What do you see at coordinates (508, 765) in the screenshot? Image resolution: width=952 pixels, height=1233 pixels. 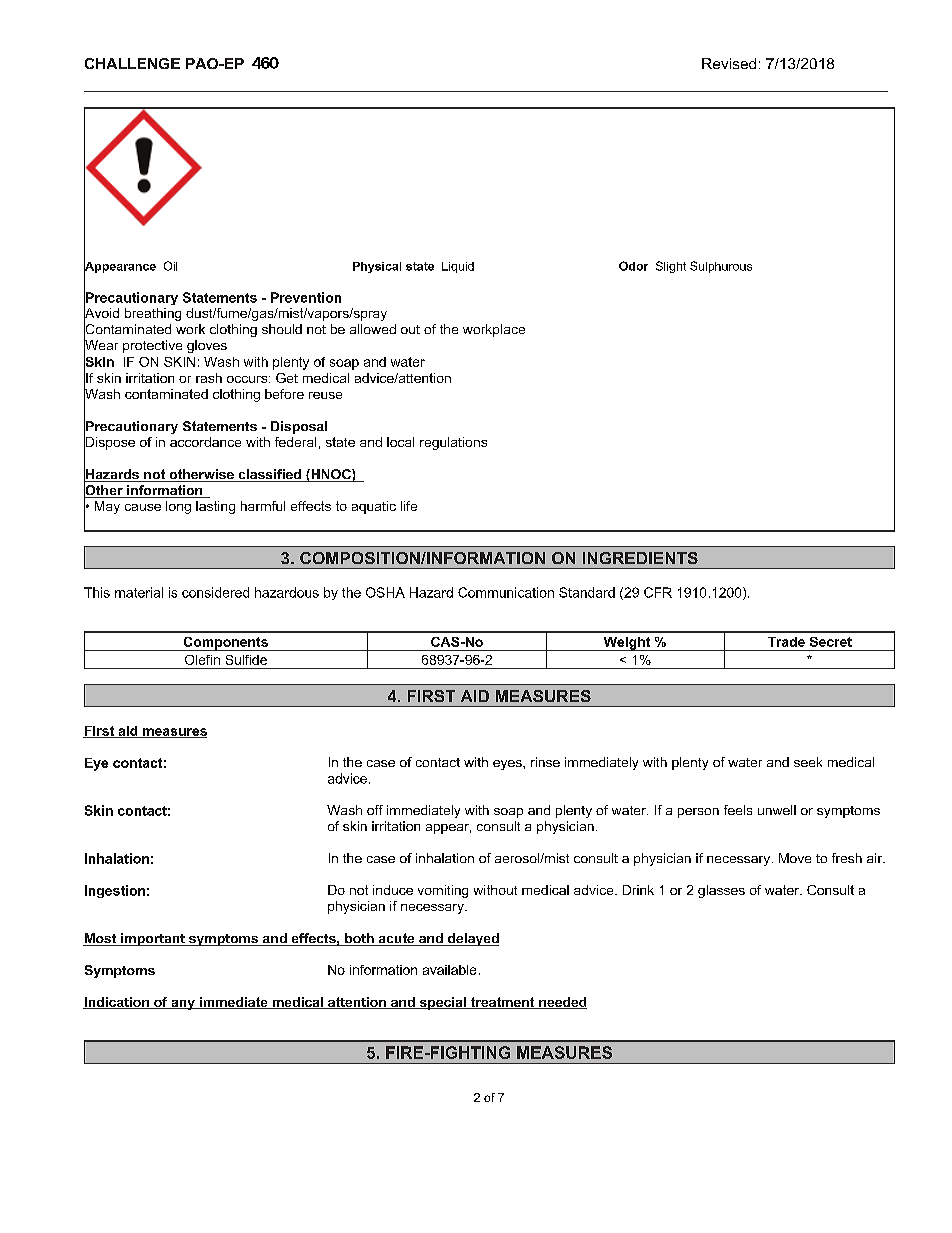 I see `eyes` at bounding box center [508, 765].
